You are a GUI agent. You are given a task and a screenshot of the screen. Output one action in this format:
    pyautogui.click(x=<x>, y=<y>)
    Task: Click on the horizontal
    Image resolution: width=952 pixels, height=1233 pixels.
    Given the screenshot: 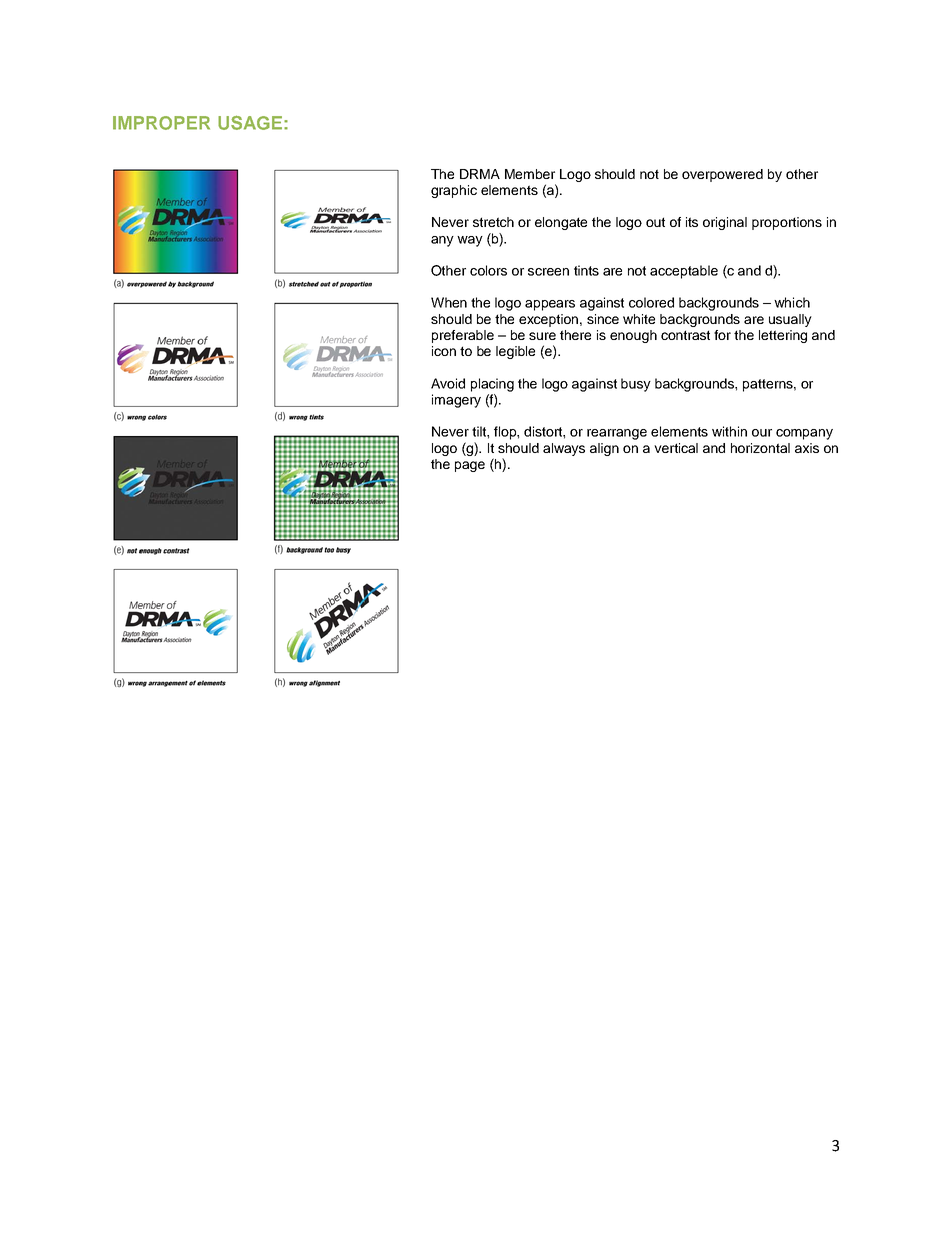 What is the action you would take?
    pyautogui.click(x=760, y=448)
